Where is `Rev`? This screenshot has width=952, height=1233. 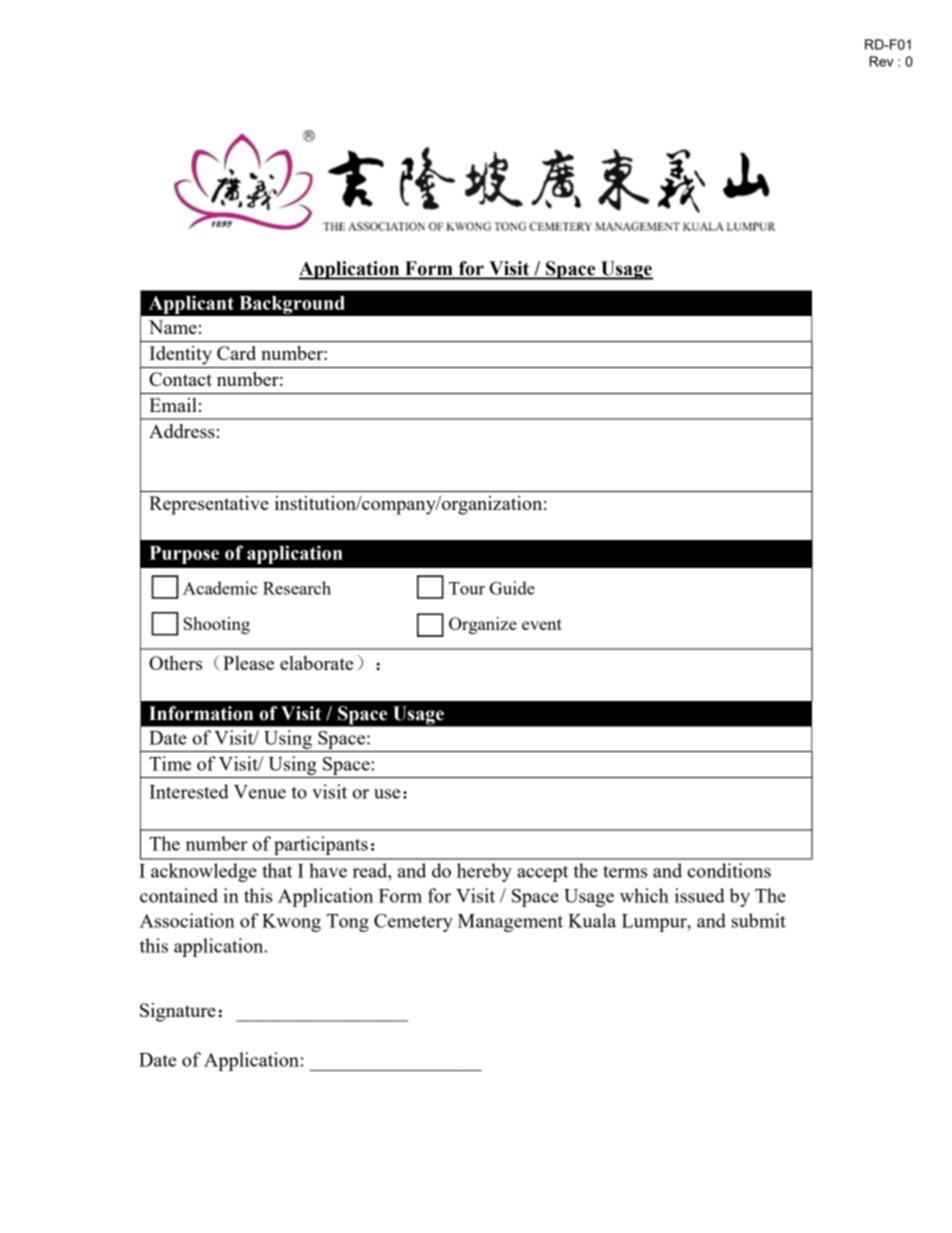
Rev is located at coordinates (881, 61).
